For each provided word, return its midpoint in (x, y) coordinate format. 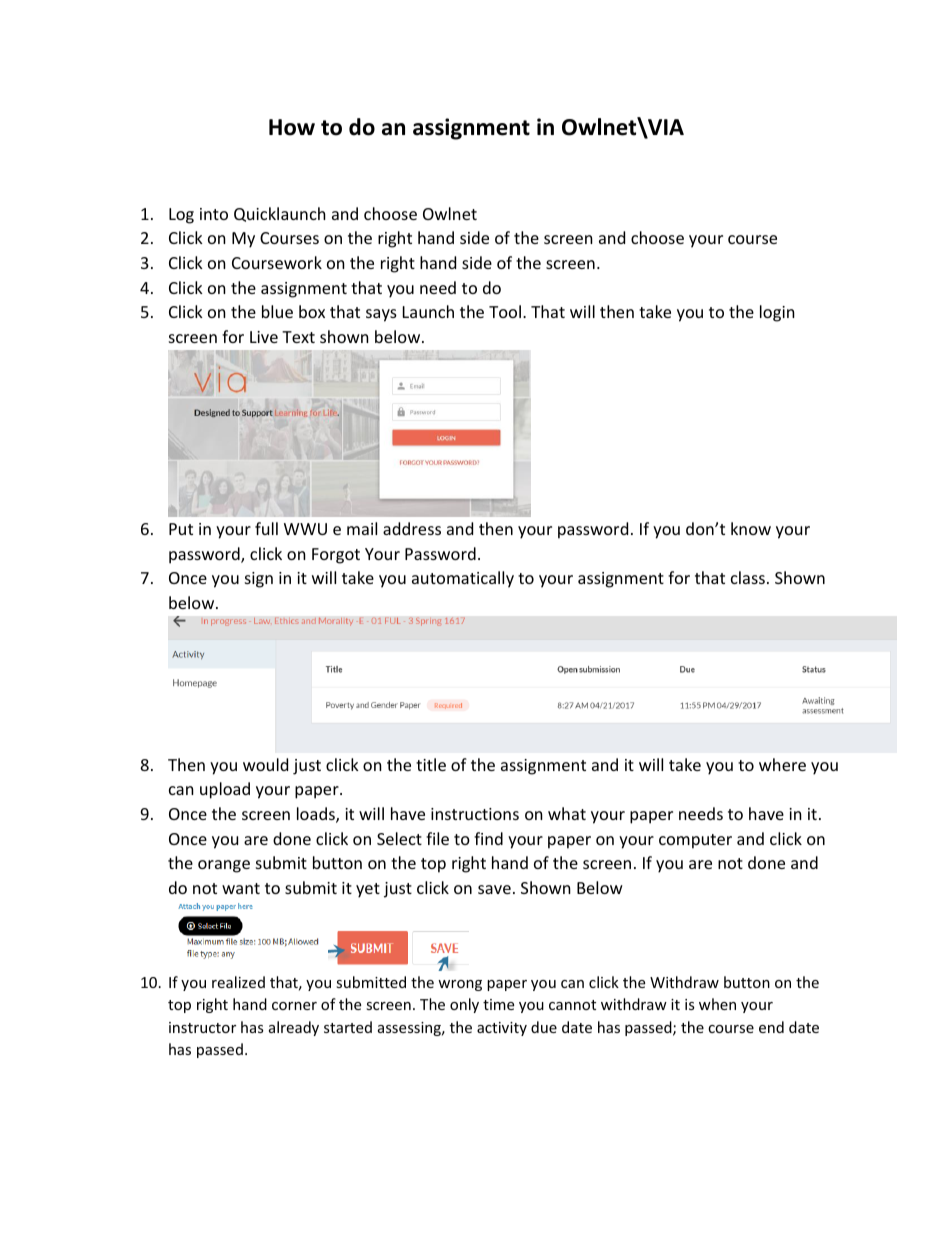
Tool (505, 311)
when (717, 1004)
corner (294, 1006)
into (214, 214)
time (498, 1004)
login (777, 313)
